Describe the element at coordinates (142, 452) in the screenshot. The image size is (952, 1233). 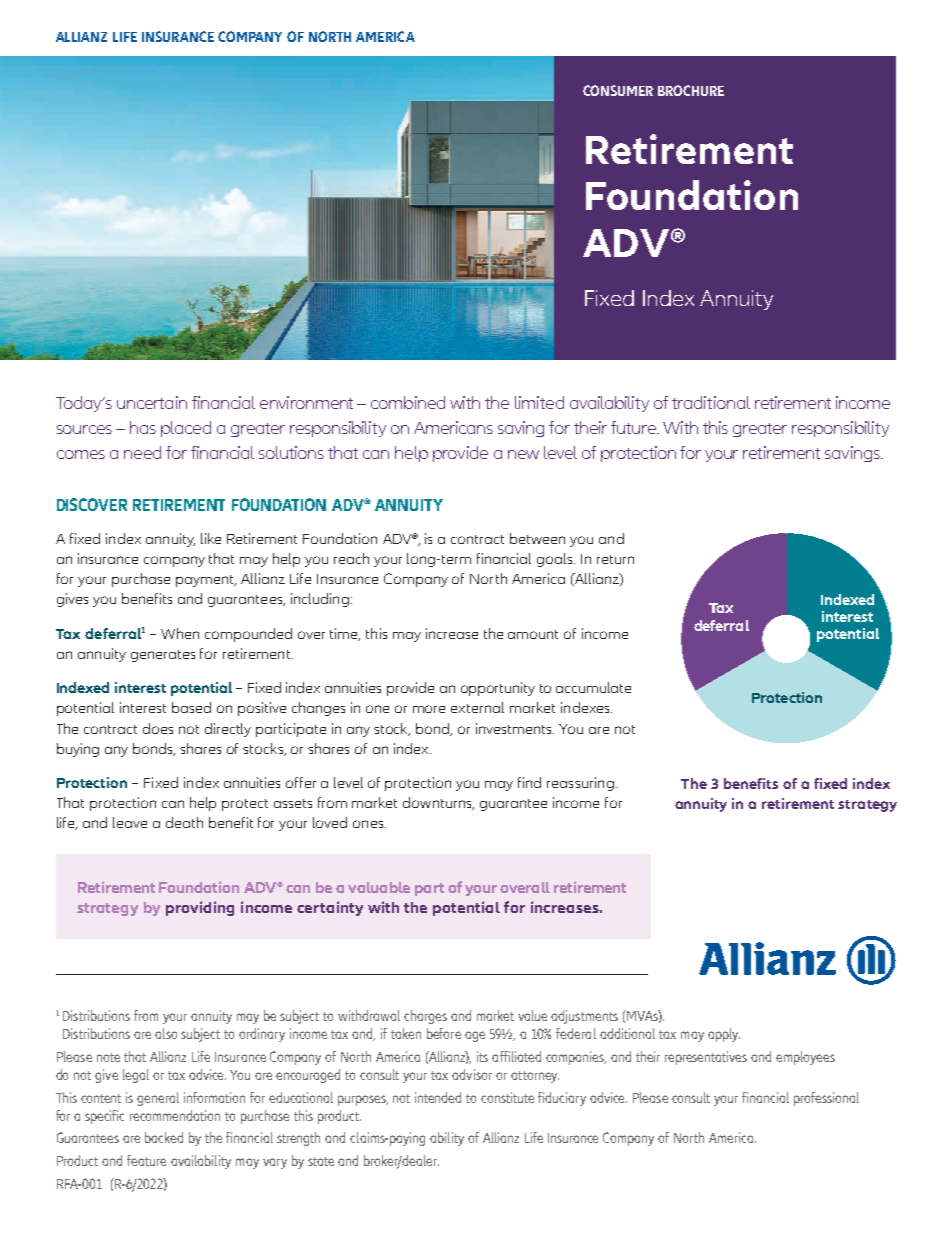
I see `need` at that location.
